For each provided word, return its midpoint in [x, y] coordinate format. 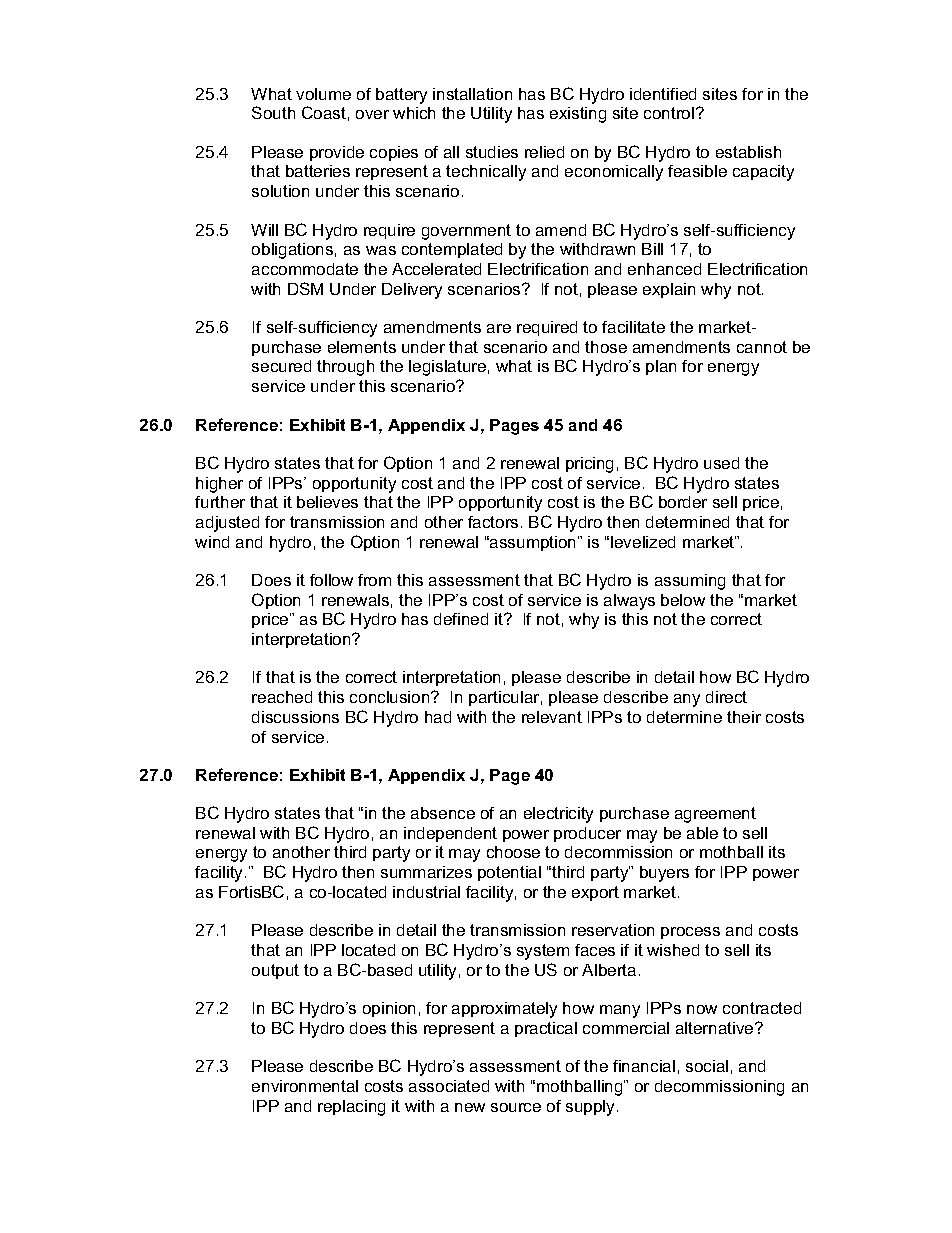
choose [513, 852]
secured [281, 366]
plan [661, 367]
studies [492, 152]
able [702, 833]
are [499, 328]
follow [331, 580]
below [683, 600]
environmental [305, 1086]
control [669, 113]
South [273, 112]
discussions [295, 717]
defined [461, 619]
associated [449, 1086]
